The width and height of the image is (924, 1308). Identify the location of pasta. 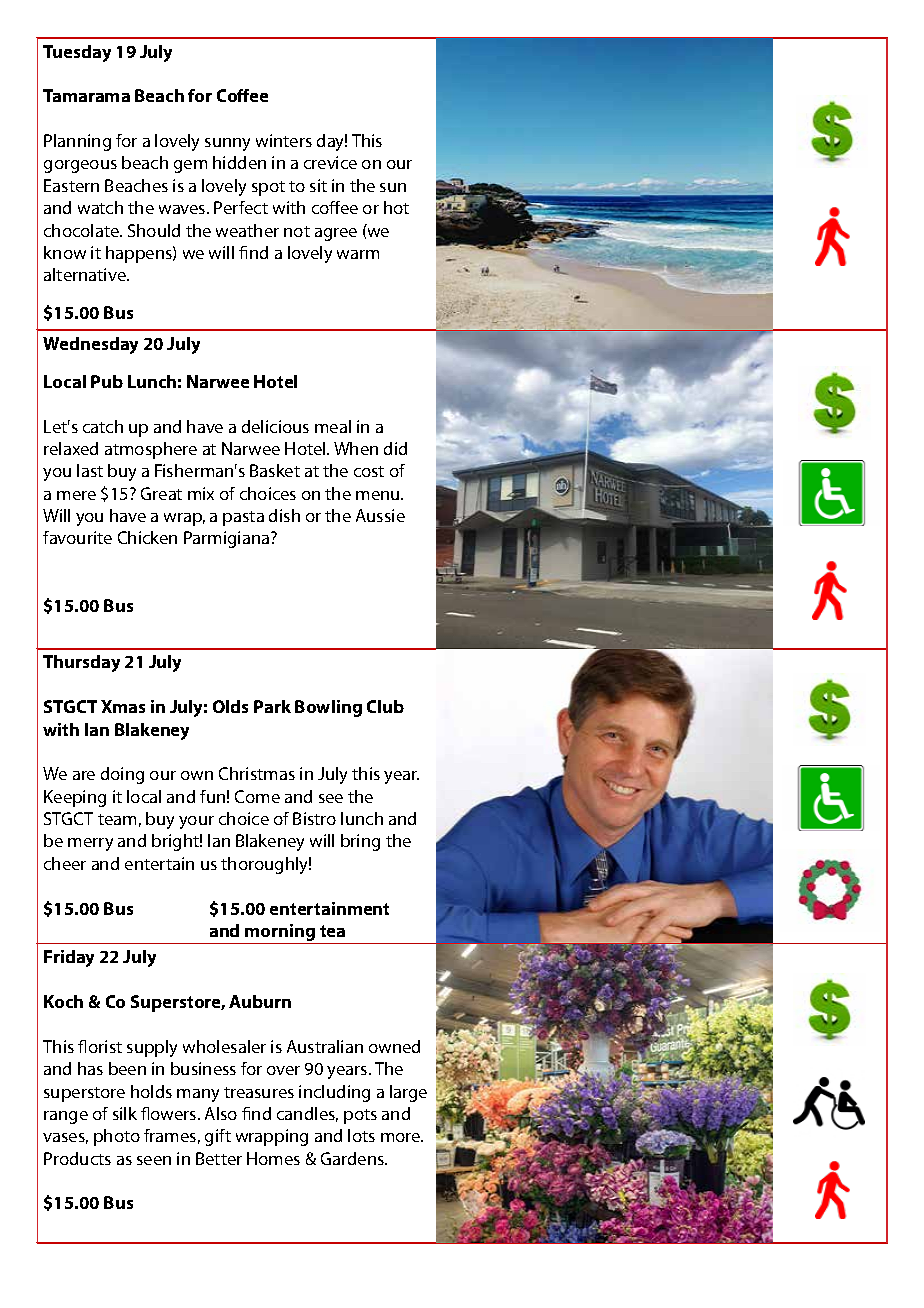
(243, 518).
